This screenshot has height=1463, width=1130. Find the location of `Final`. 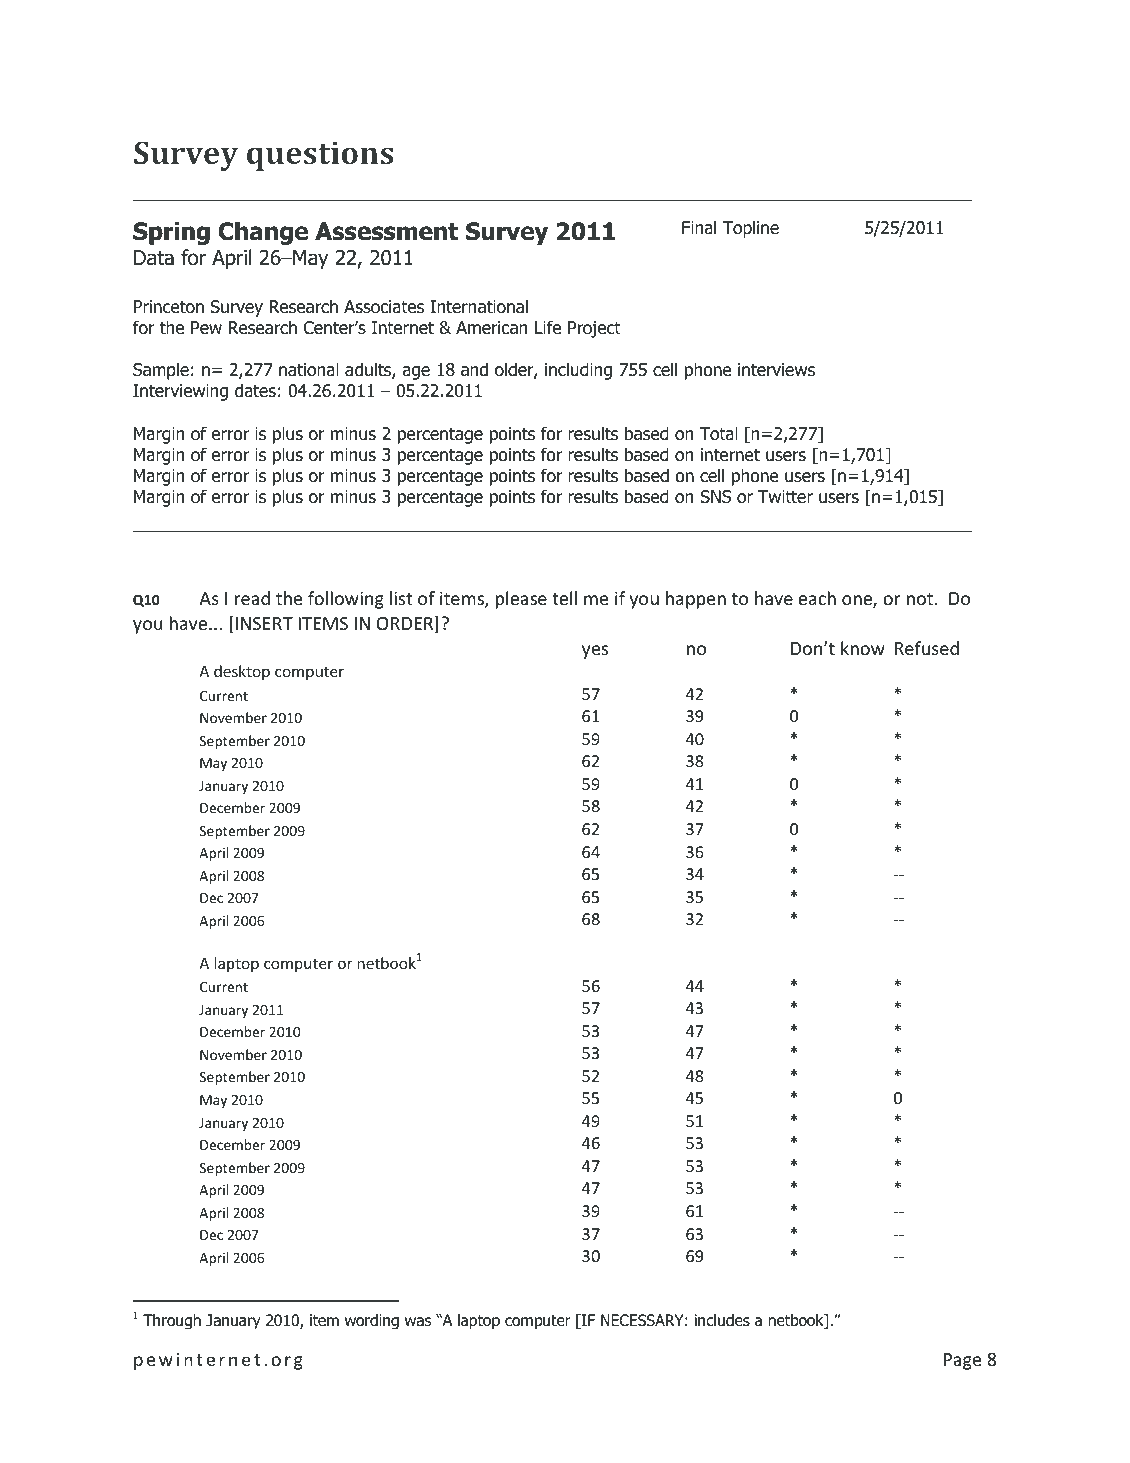

Final is located at coordinates (699, 227).
